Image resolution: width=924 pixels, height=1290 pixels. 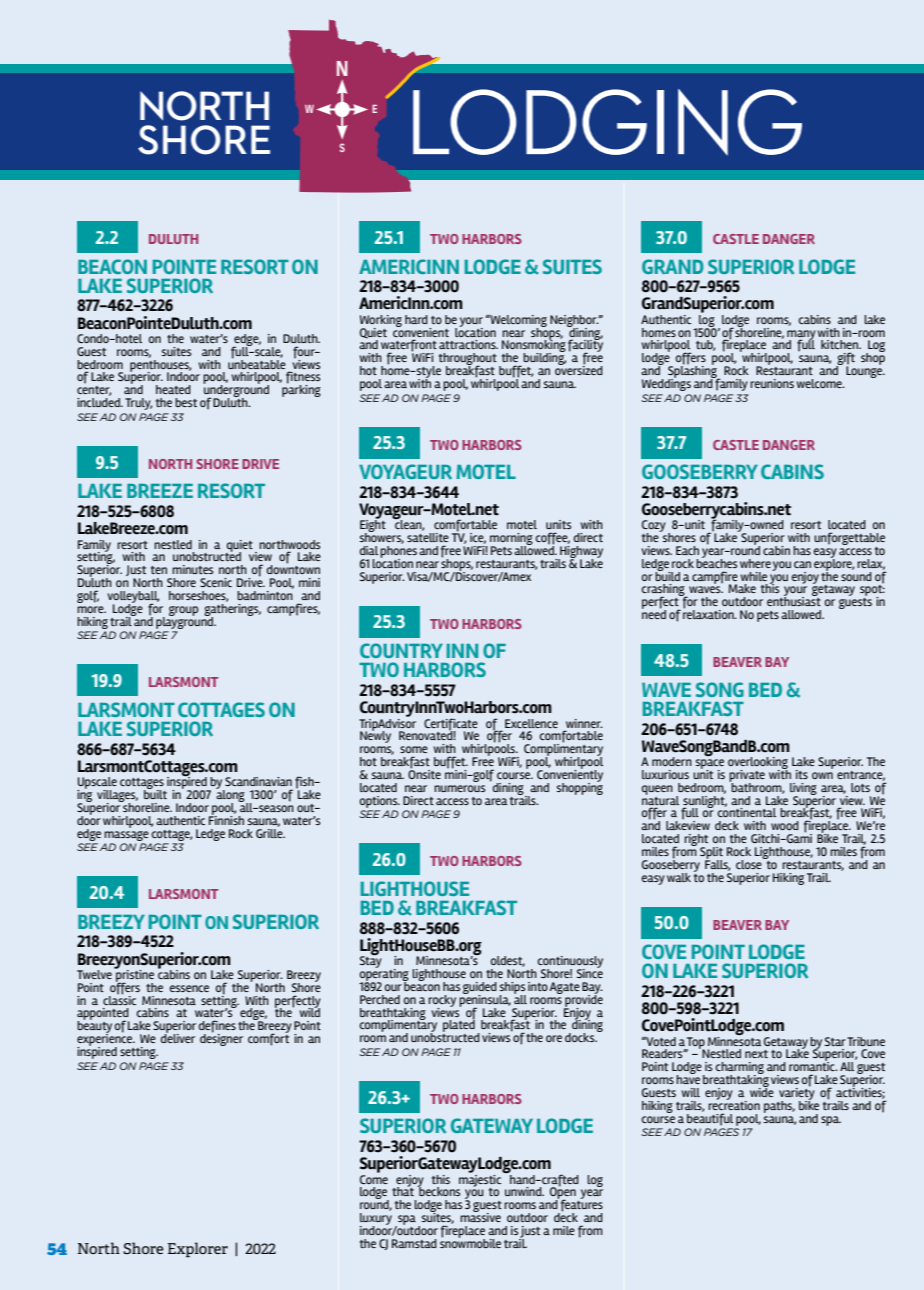 What do you see at coordinates (183, 611) in the screenshot?
I see `group` at bounding box center [183, 611].
